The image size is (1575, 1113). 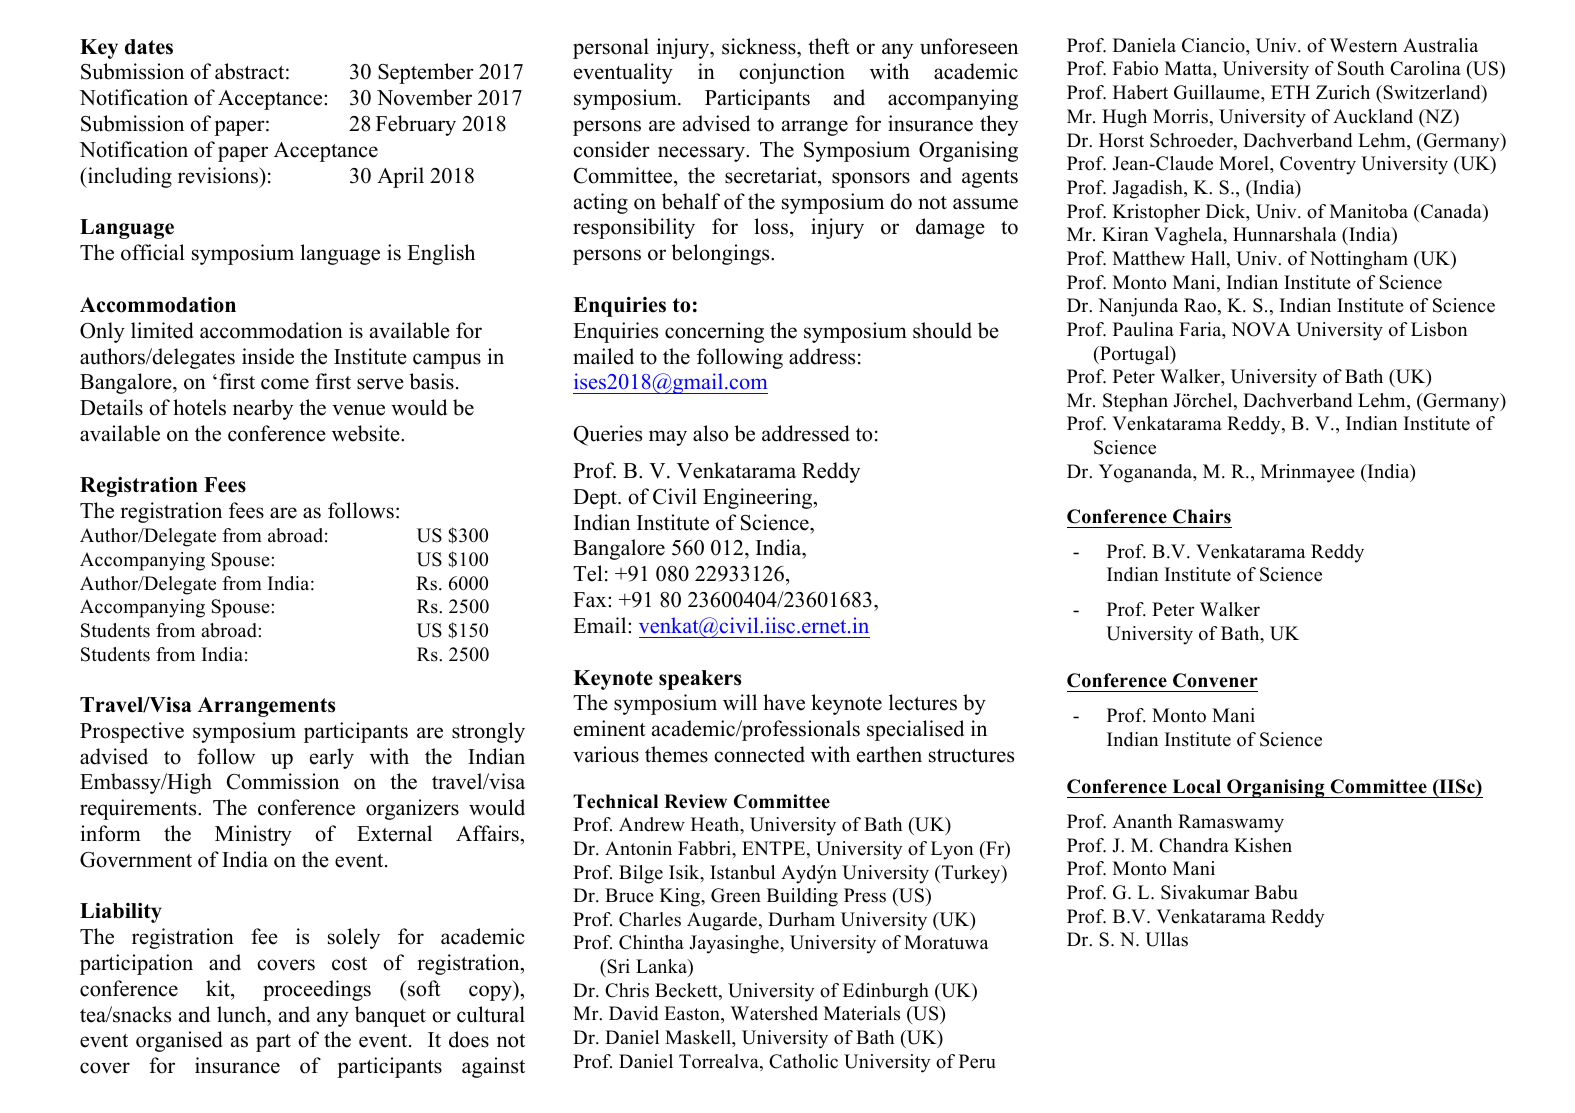 I want to click on organised, so click(x=179, y=1041).
